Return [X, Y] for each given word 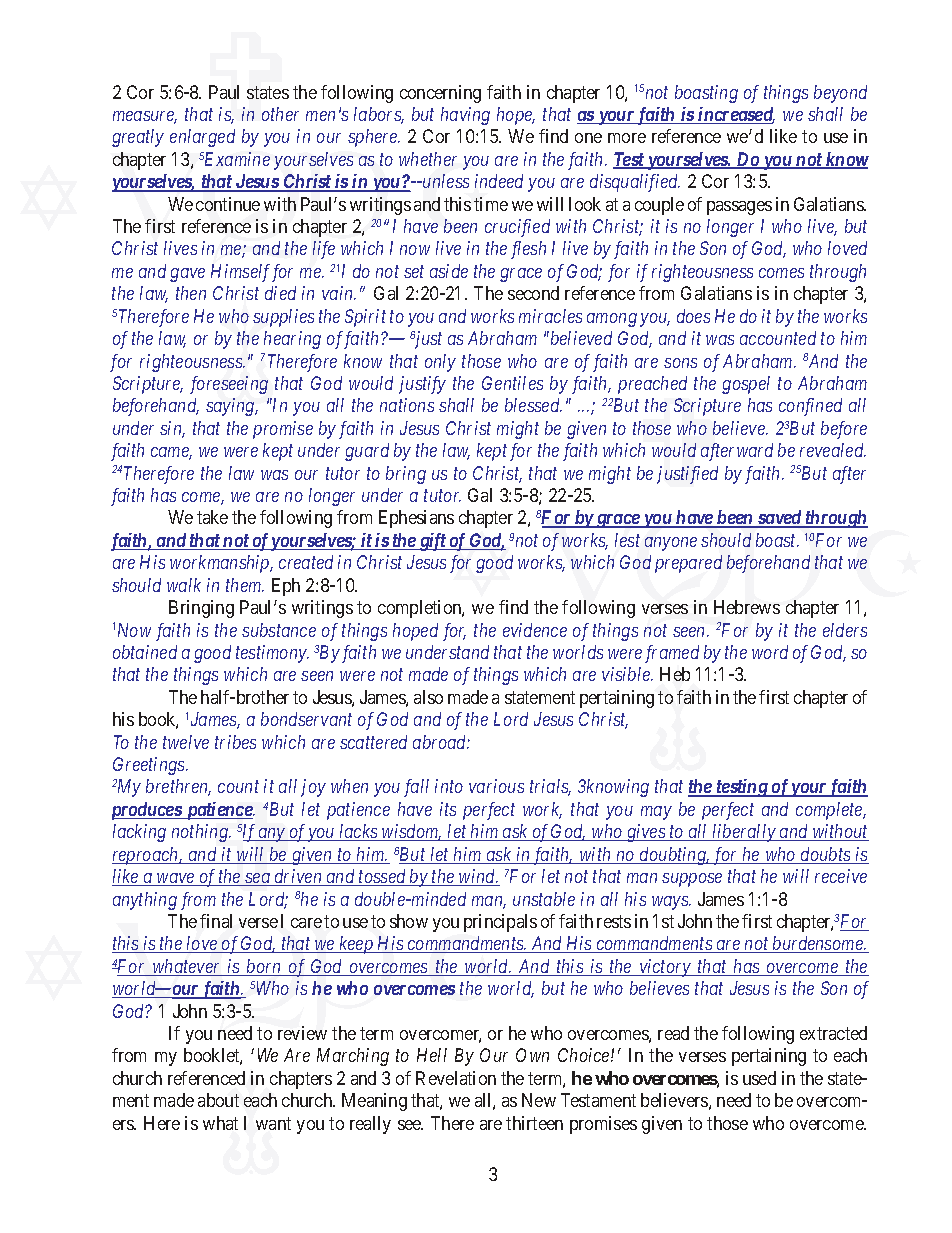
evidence [535, 630]
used [759, 1078]
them [245, 585]
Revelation [456, 1078]
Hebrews [747, 607]
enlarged [202, 138]
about [218, 1100]
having [465, 116]
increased [736, 115]
